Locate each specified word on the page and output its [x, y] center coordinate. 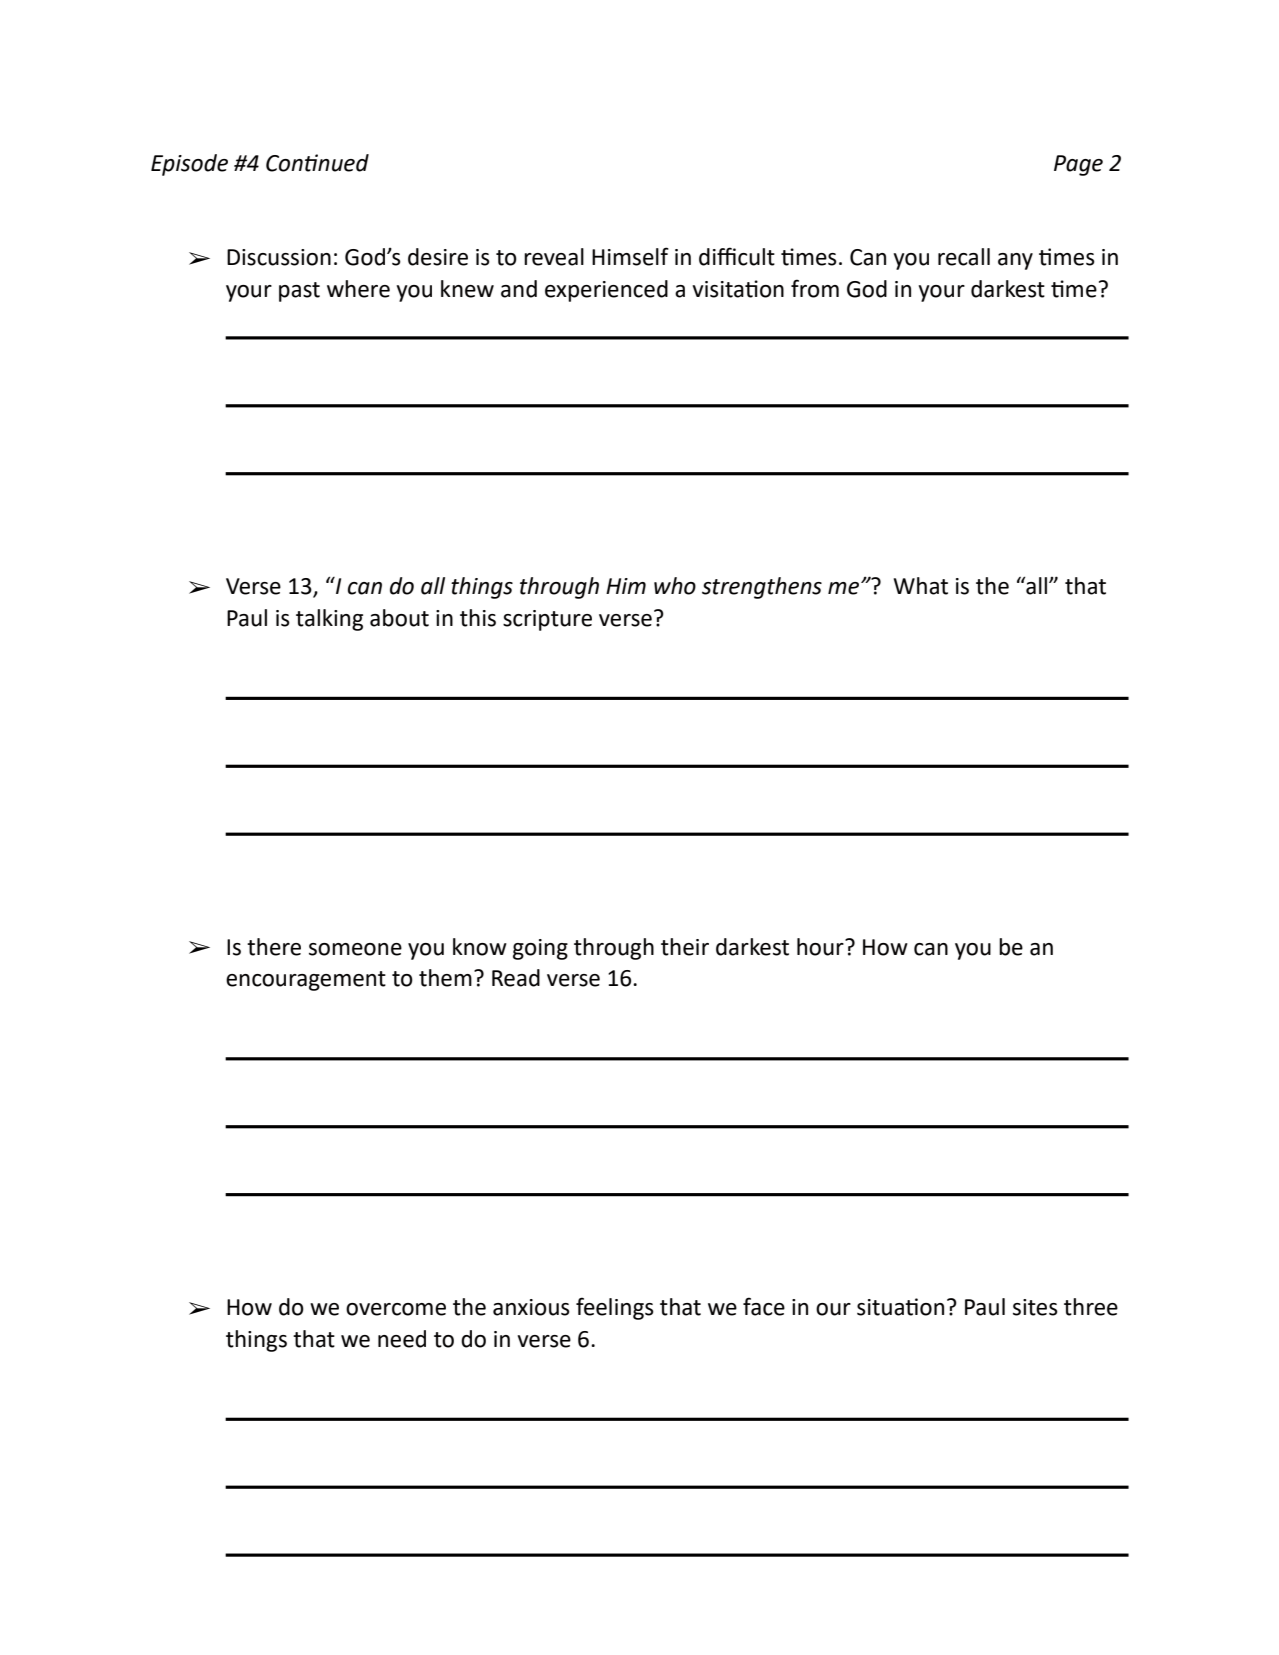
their [685, 947]
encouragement [306, 981]
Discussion [279, 257]
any [1015, 261]
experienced [606, 291]
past [299, 292]
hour [821, 947]
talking [329, 620]
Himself [630, 256]
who [675, 586]
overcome [396, 1309]
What [921, 586]
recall [964, 257]
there [274, 947]
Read [516, 978]
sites [1035, 1307]
